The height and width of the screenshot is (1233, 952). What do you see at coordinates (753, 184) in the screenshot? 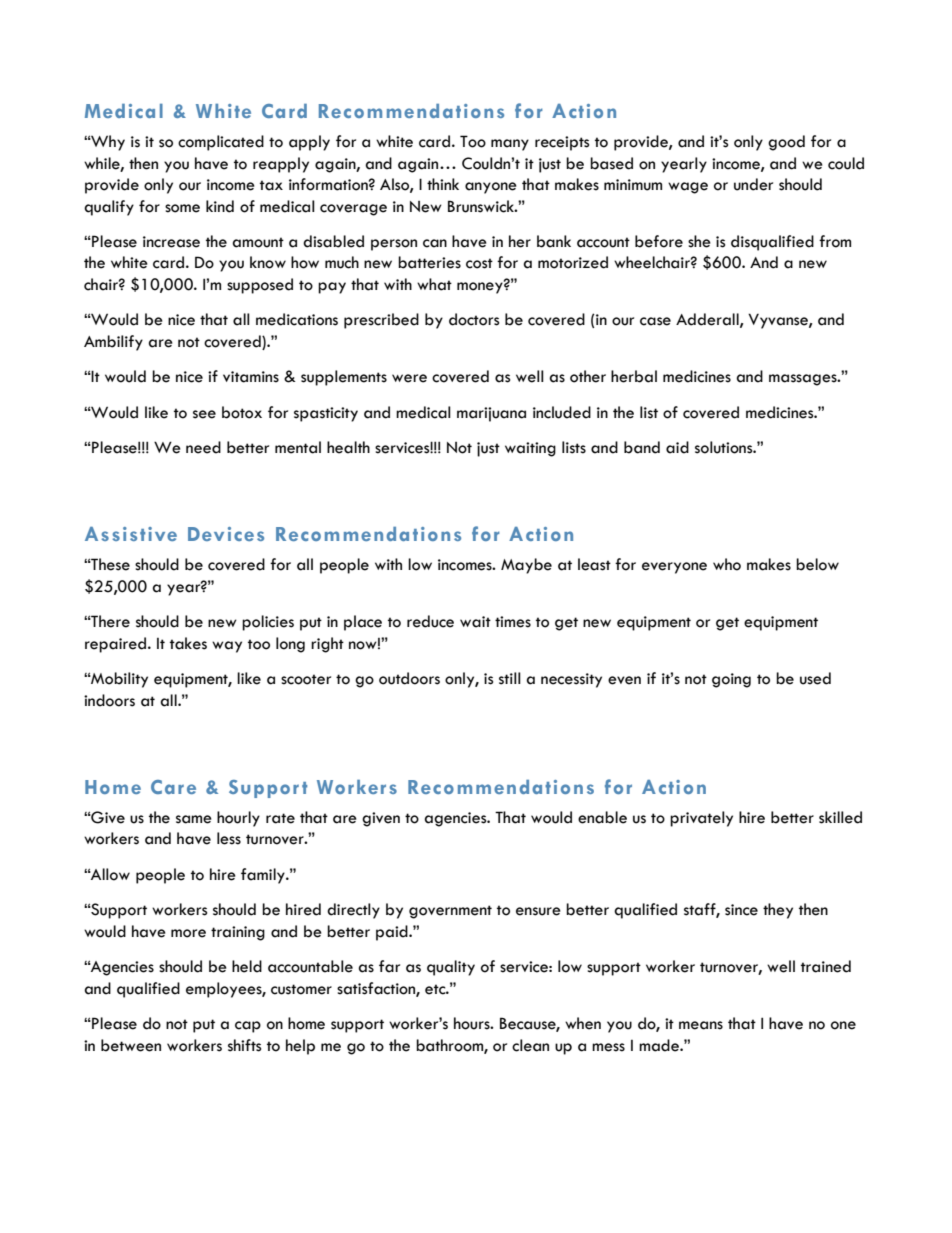
I see `under` at bounding box center [753, 184].
